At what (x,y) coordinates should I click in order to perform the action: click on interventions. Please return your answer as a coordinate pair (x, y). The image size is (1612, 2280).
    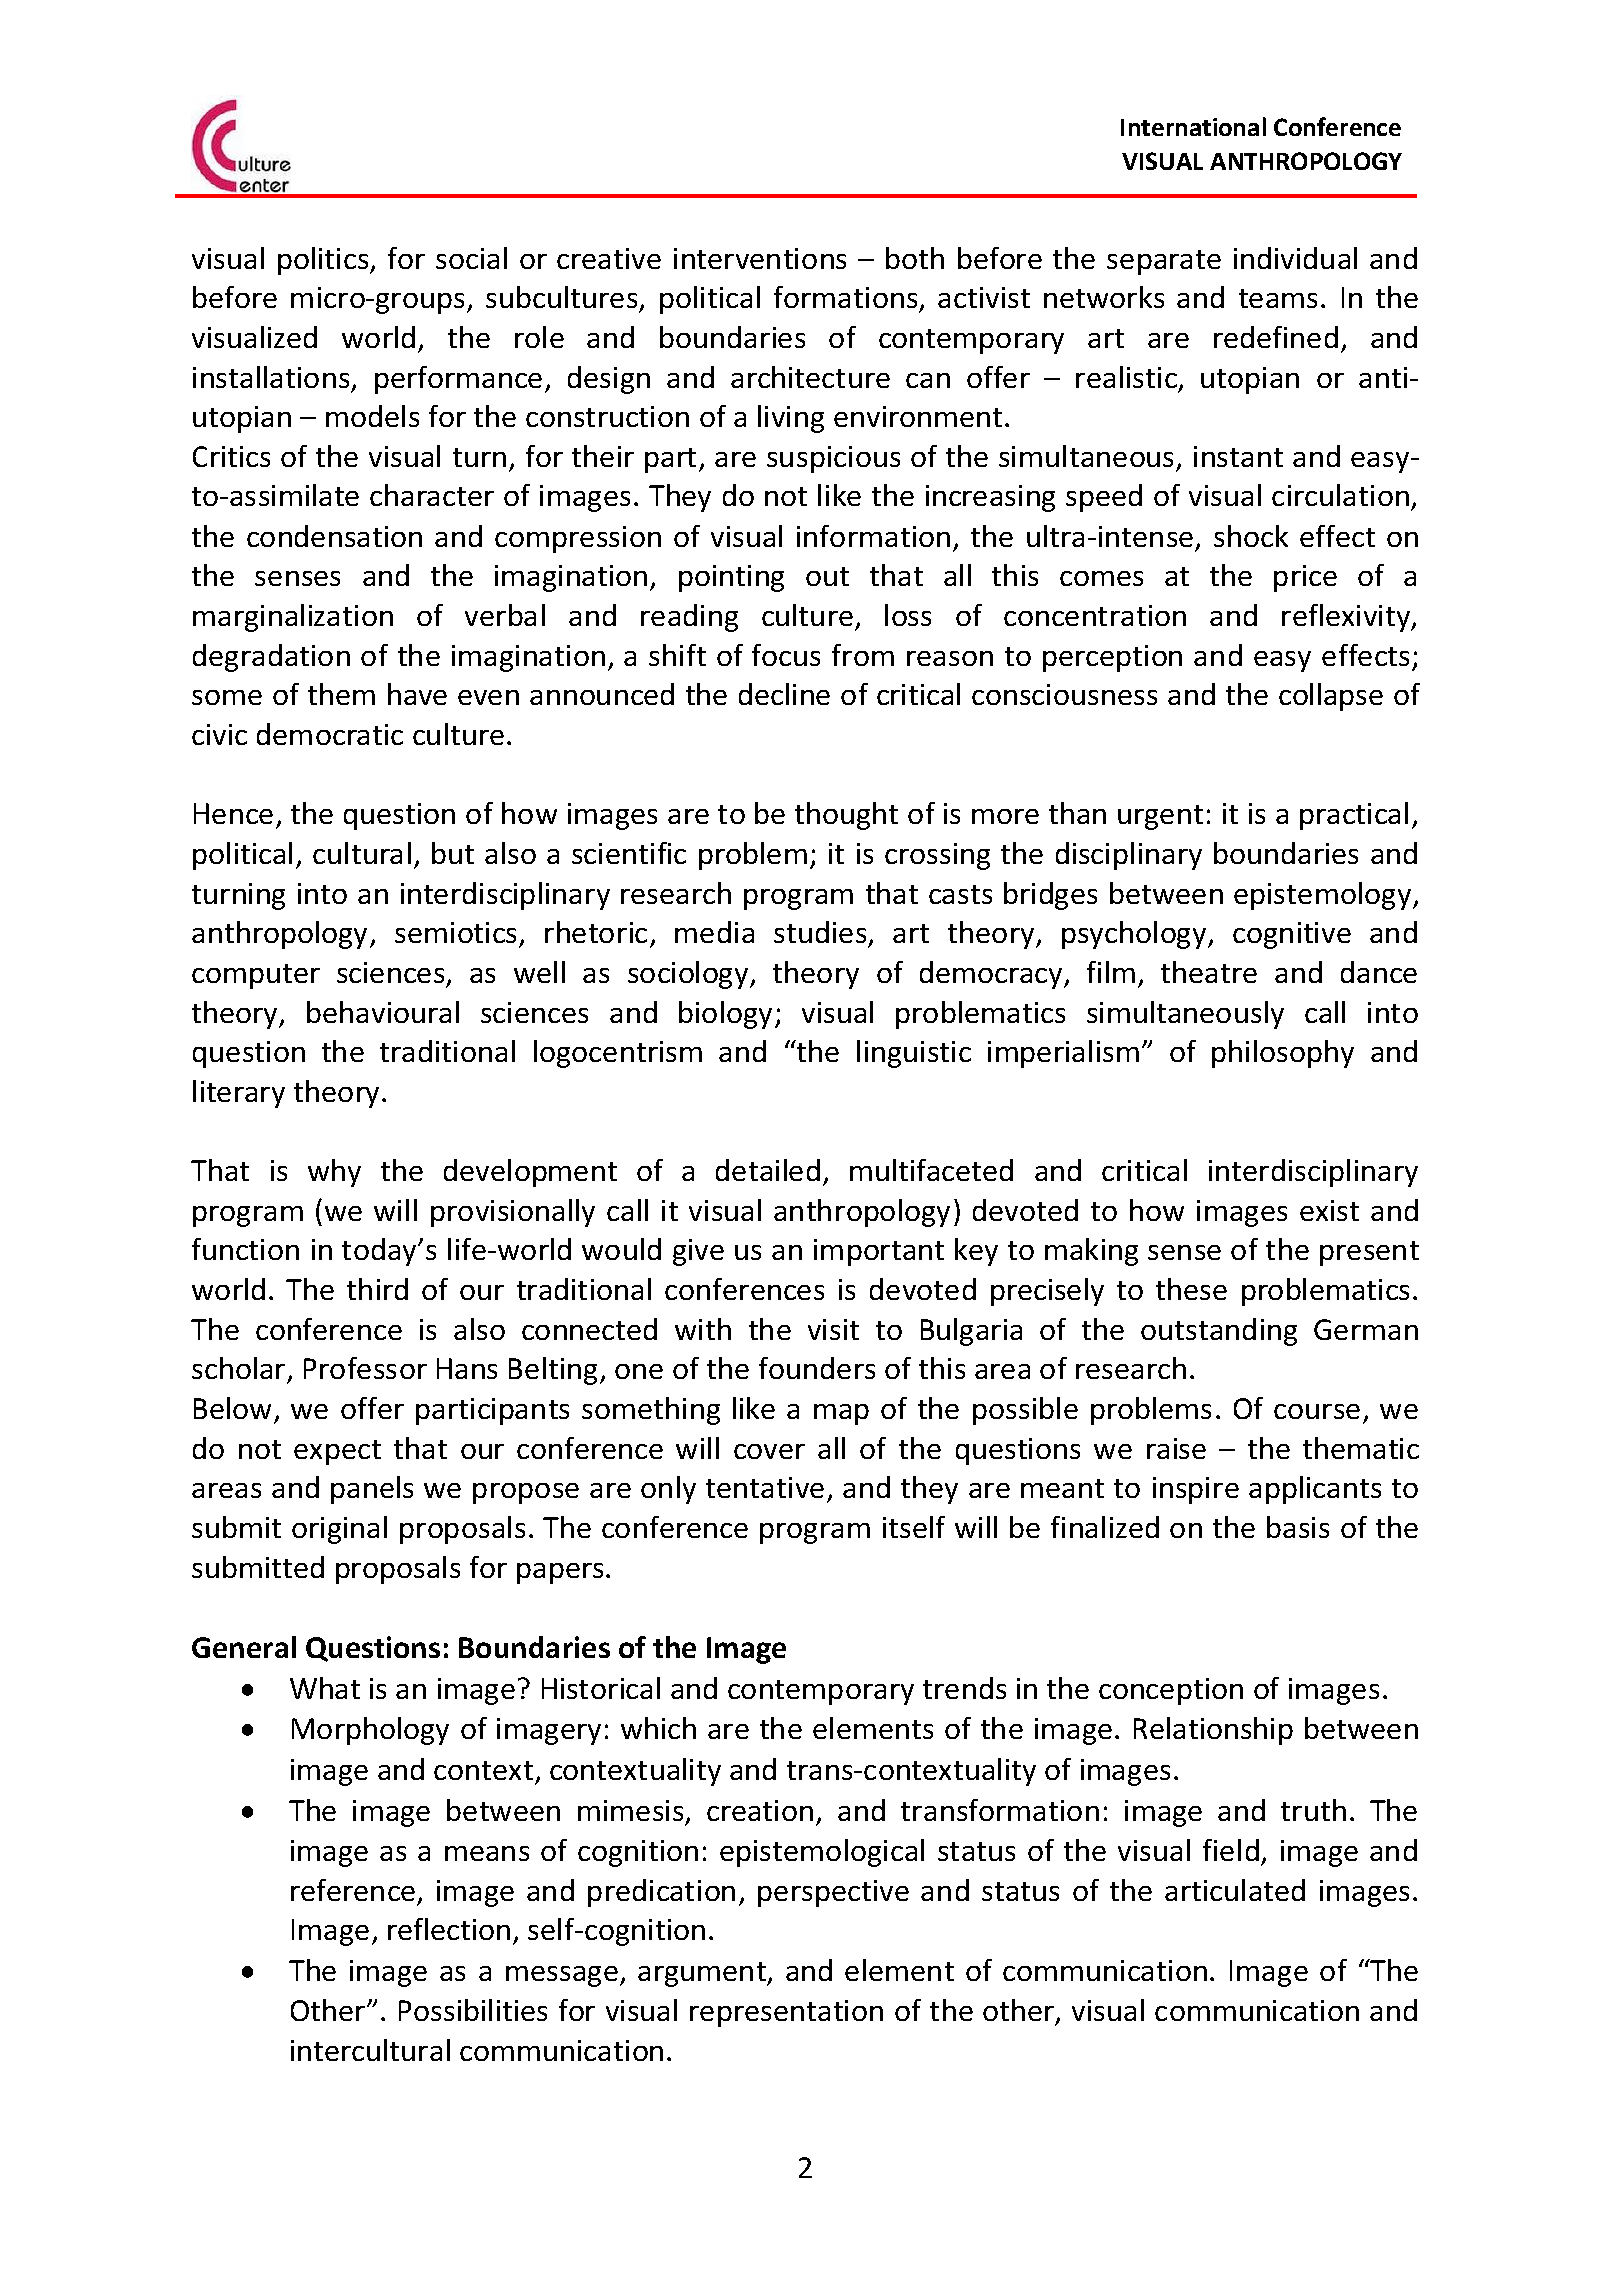
    Looking at the image, I should click on (760, 258).
